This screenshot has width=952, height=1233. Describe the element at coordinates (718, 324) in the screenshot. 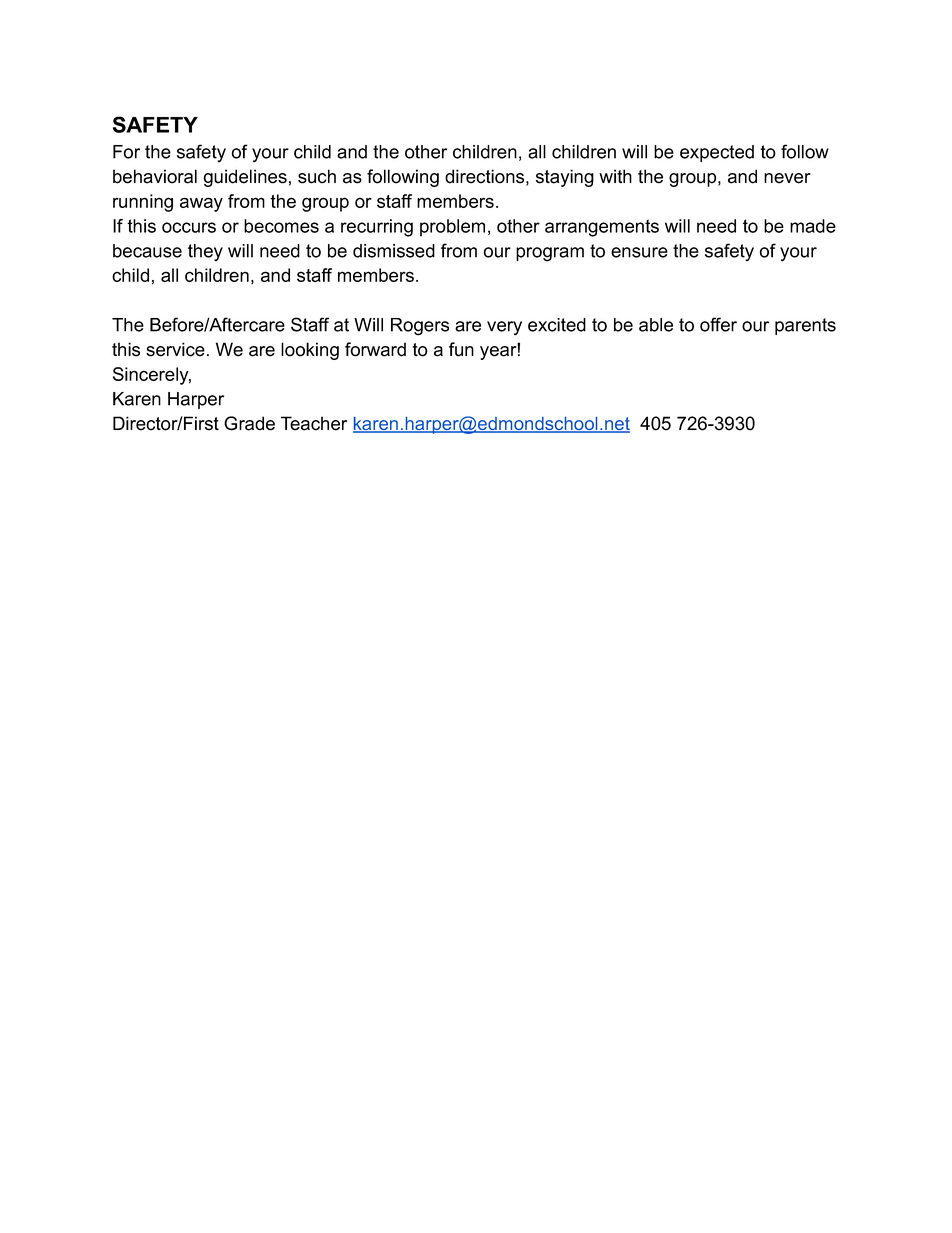

I see `offer` at that location.
